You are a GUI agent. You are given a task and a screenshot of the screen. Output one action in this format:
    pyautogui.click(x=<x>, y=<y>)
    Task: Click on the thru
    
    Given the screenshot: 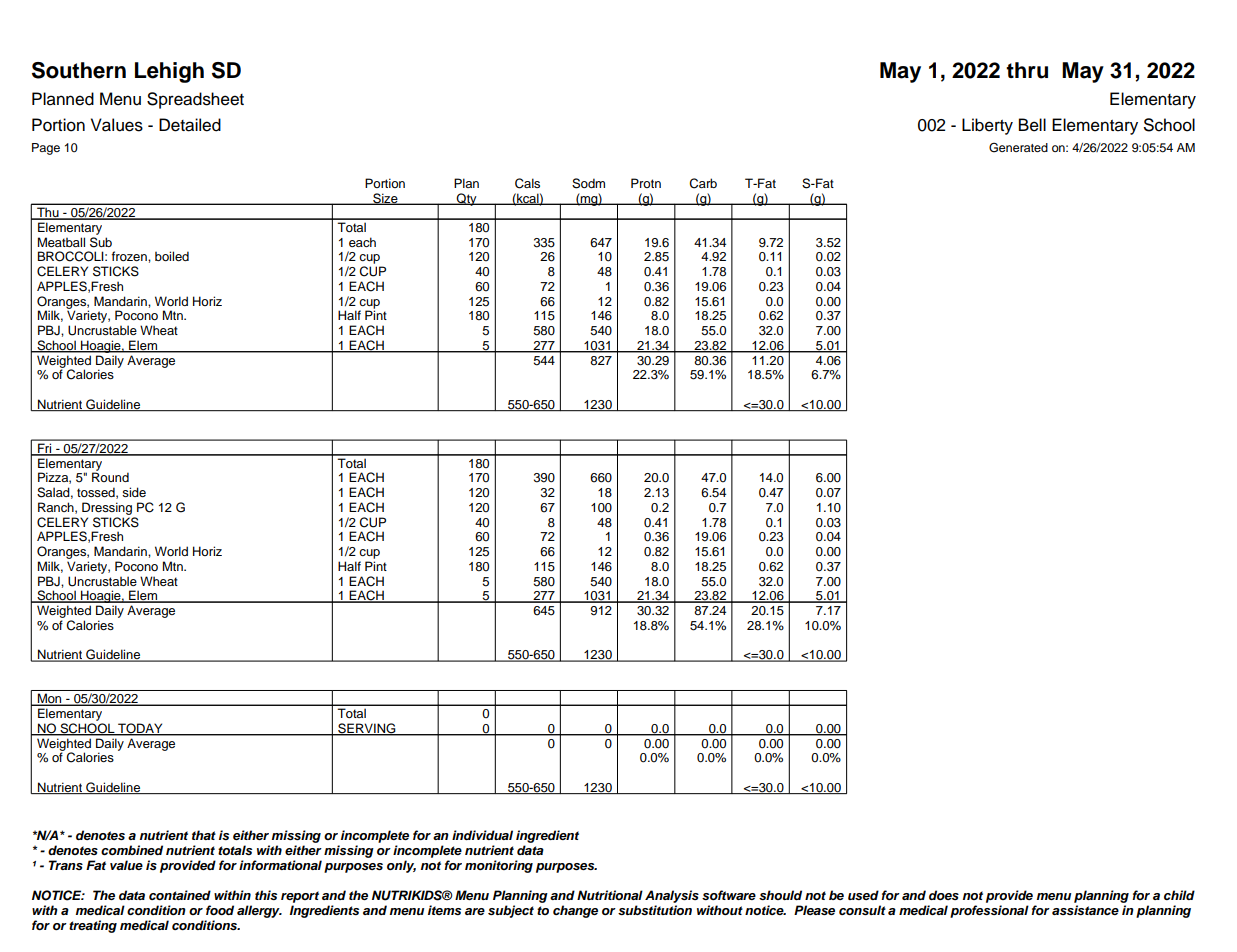 What is the action you would take?
    pyautogui.click(x=1027, y=70)
